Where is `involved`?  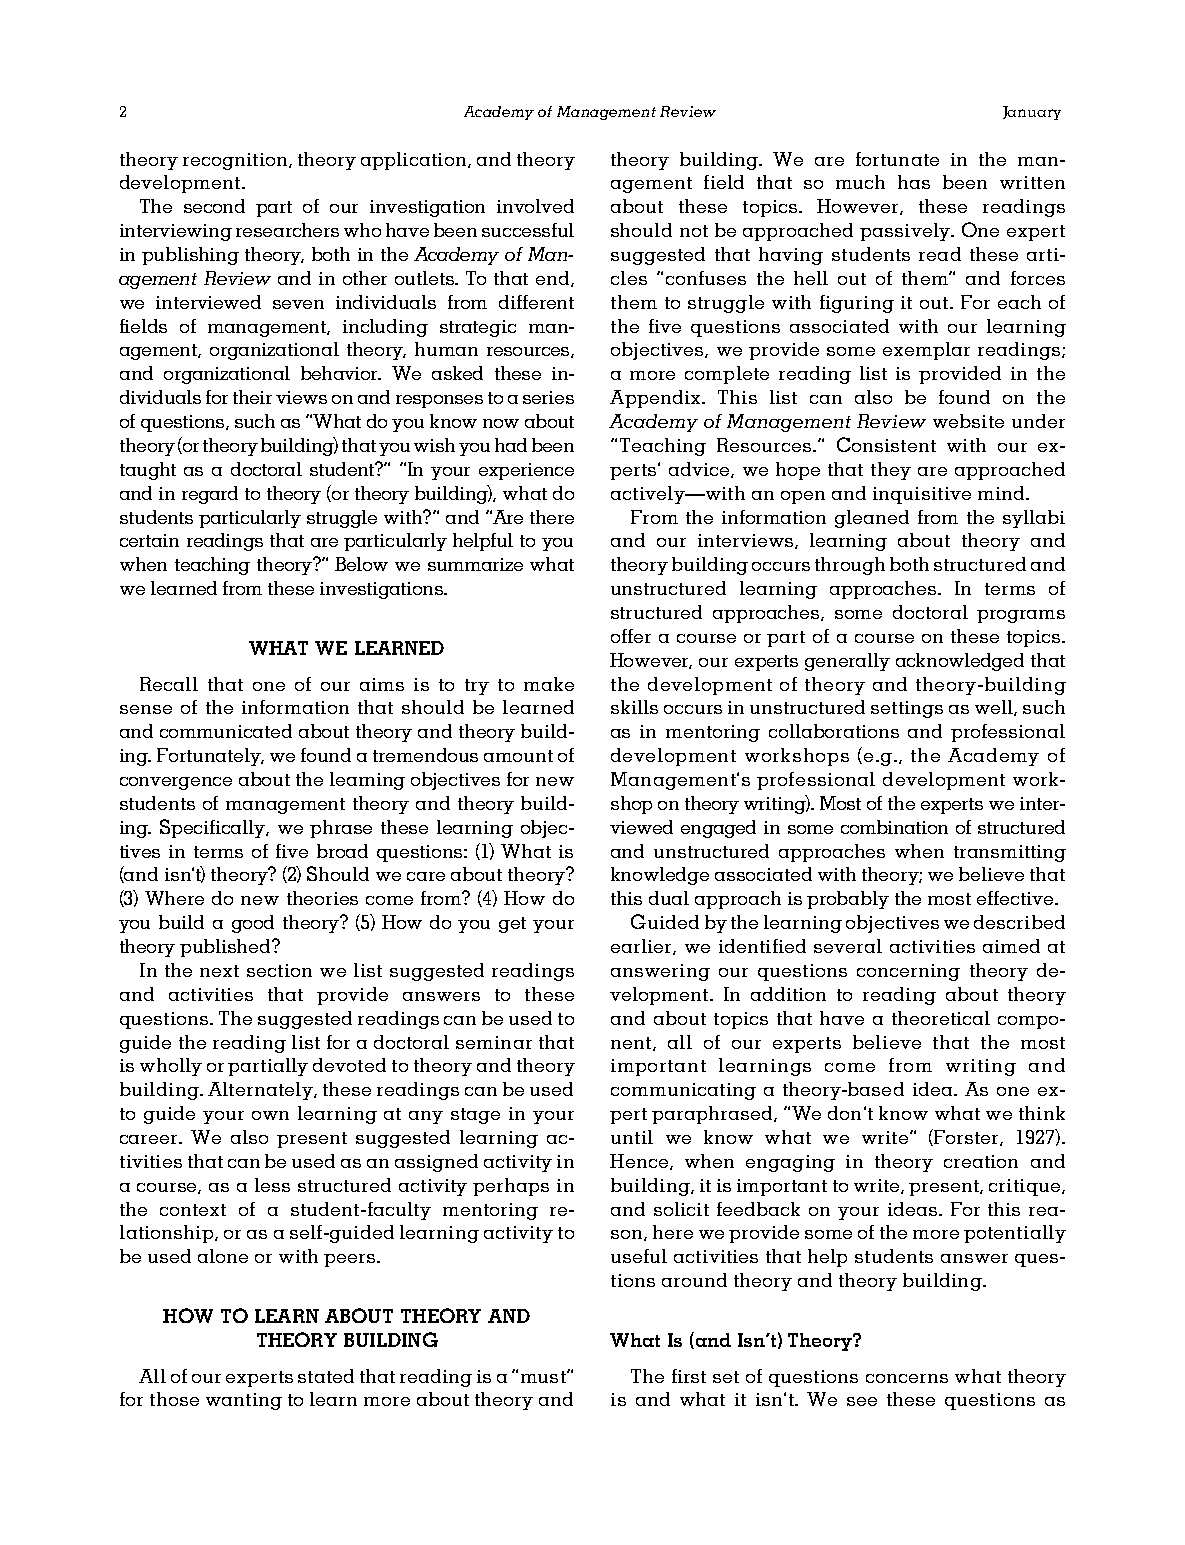
involved is located at coordinates (535, 206).
